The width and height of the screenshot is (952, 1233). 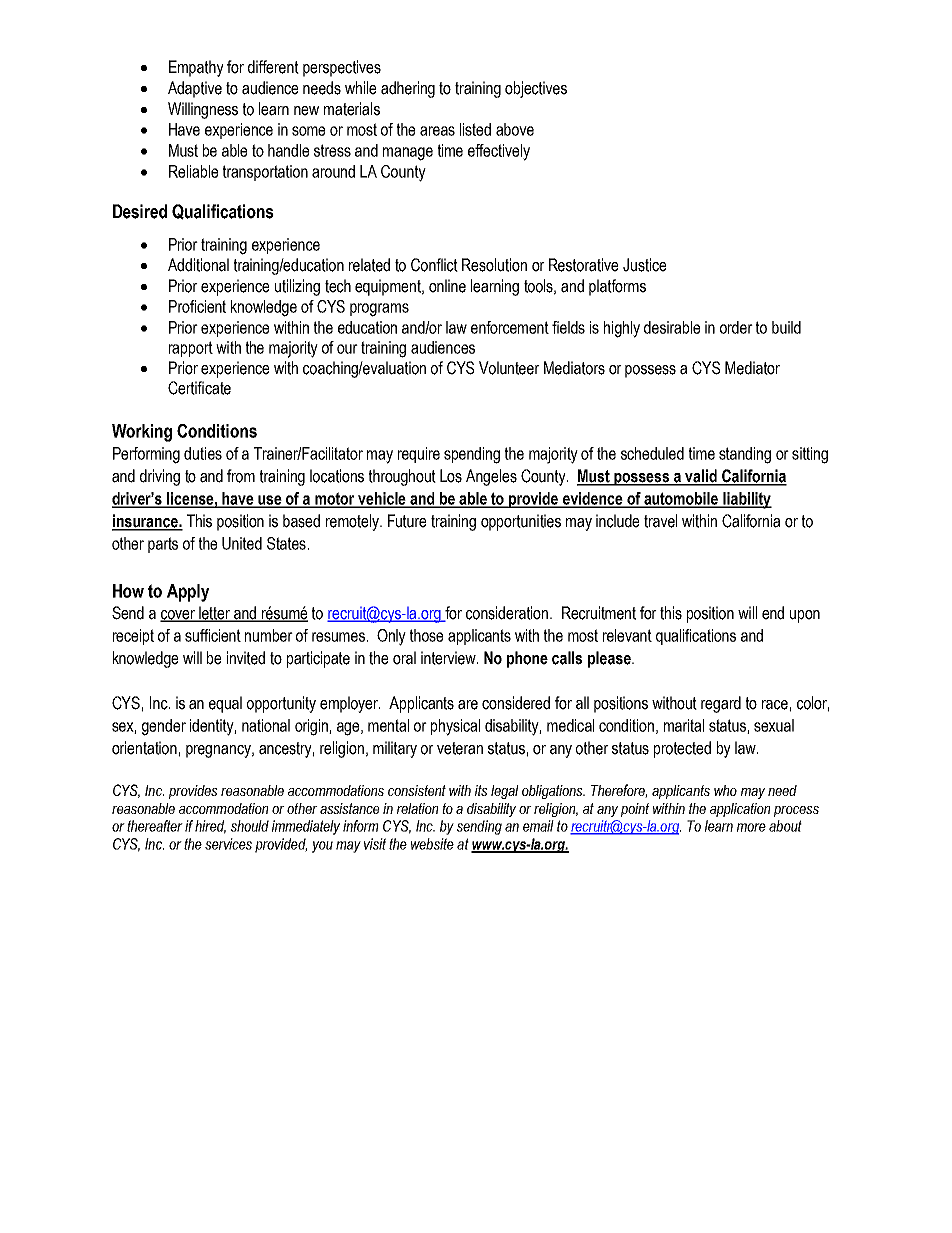 I want to click on spending, so click(x=472, y=455).
